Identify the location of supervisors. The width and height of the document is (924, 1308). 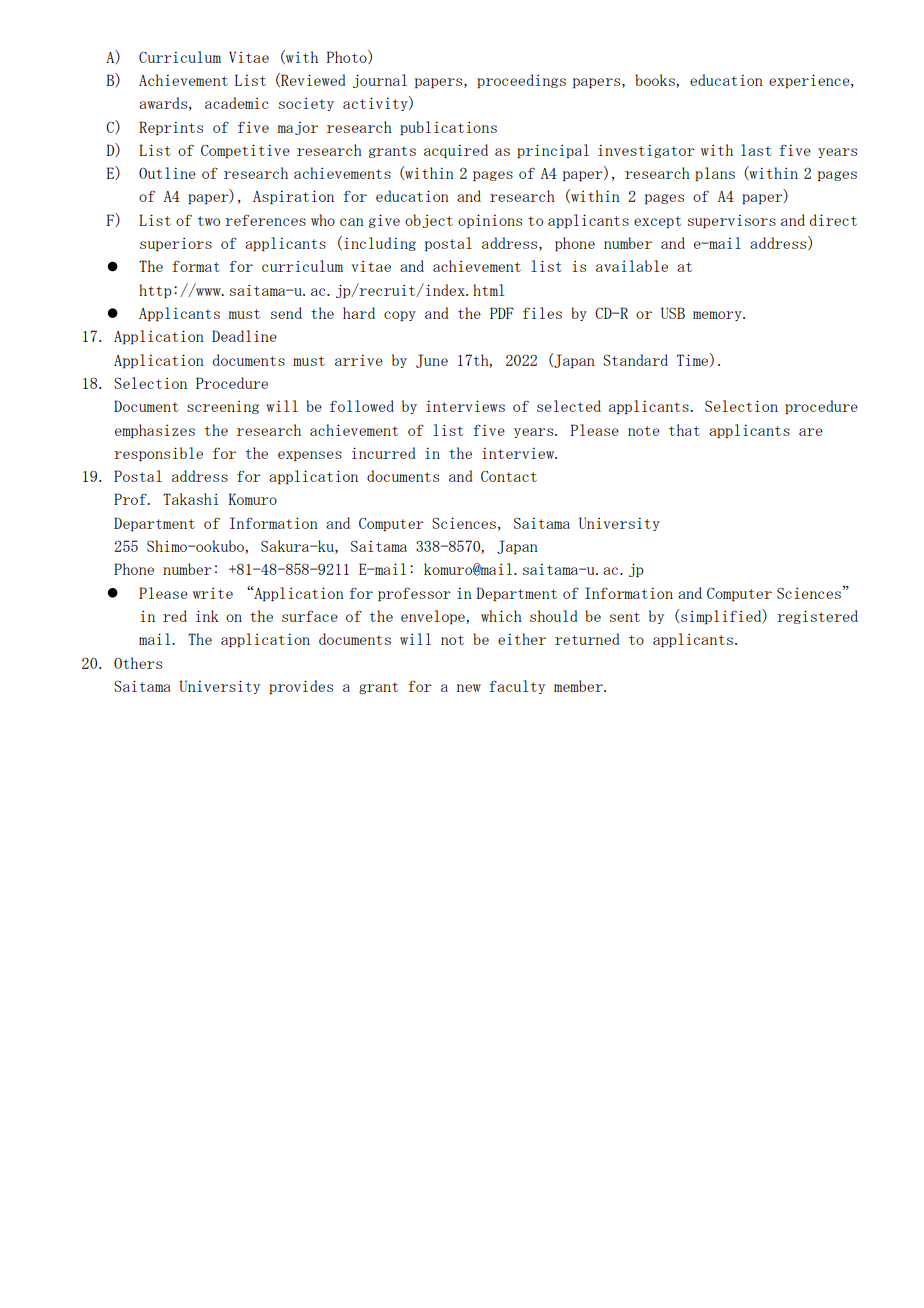
(732, 222).
